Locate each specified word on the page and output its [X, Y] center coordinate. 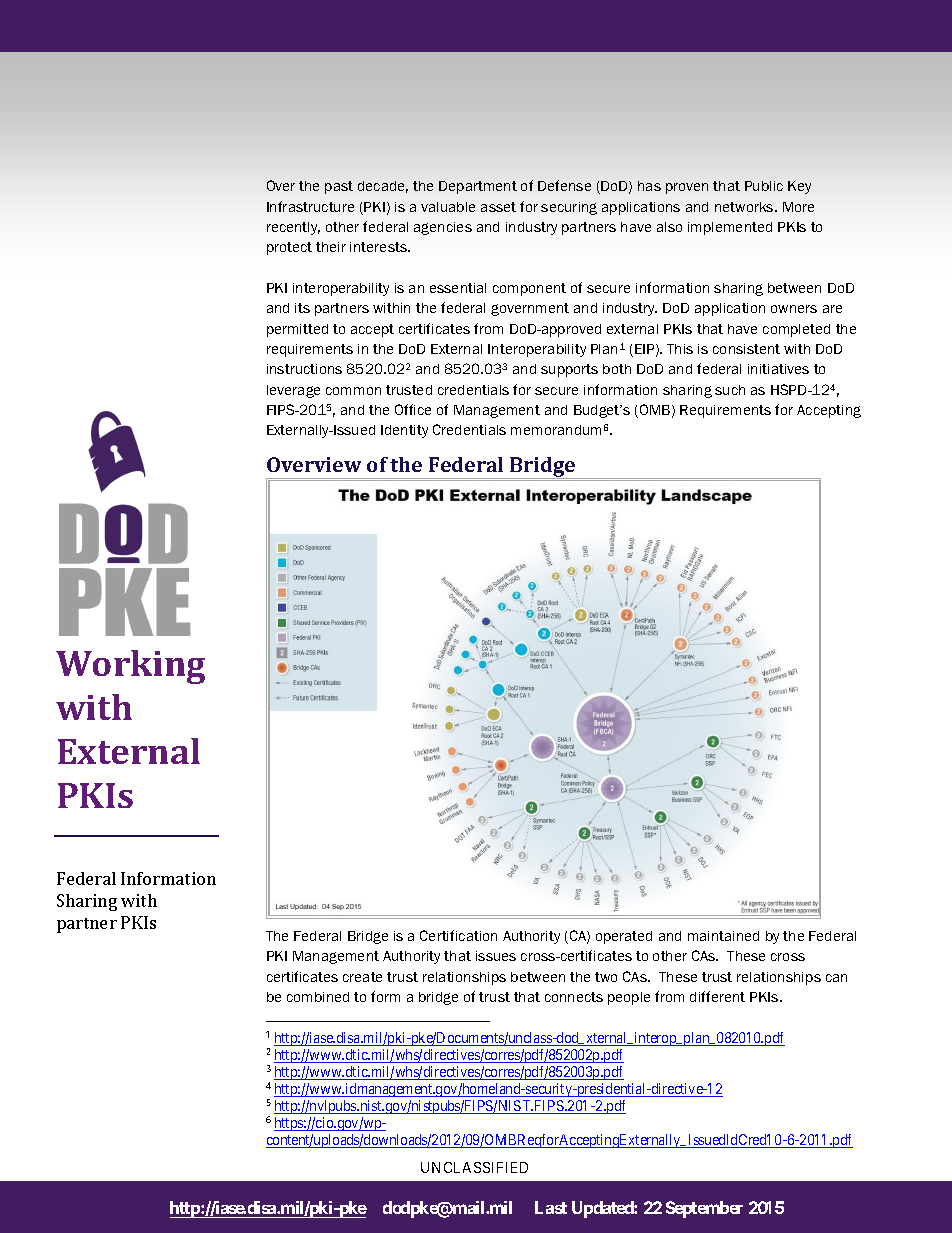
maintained [723, 936]
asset [498, 207]
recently [293, 228]
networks [745, 207]
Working [130, 667]
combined [318, 997]
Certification [458, 935]
